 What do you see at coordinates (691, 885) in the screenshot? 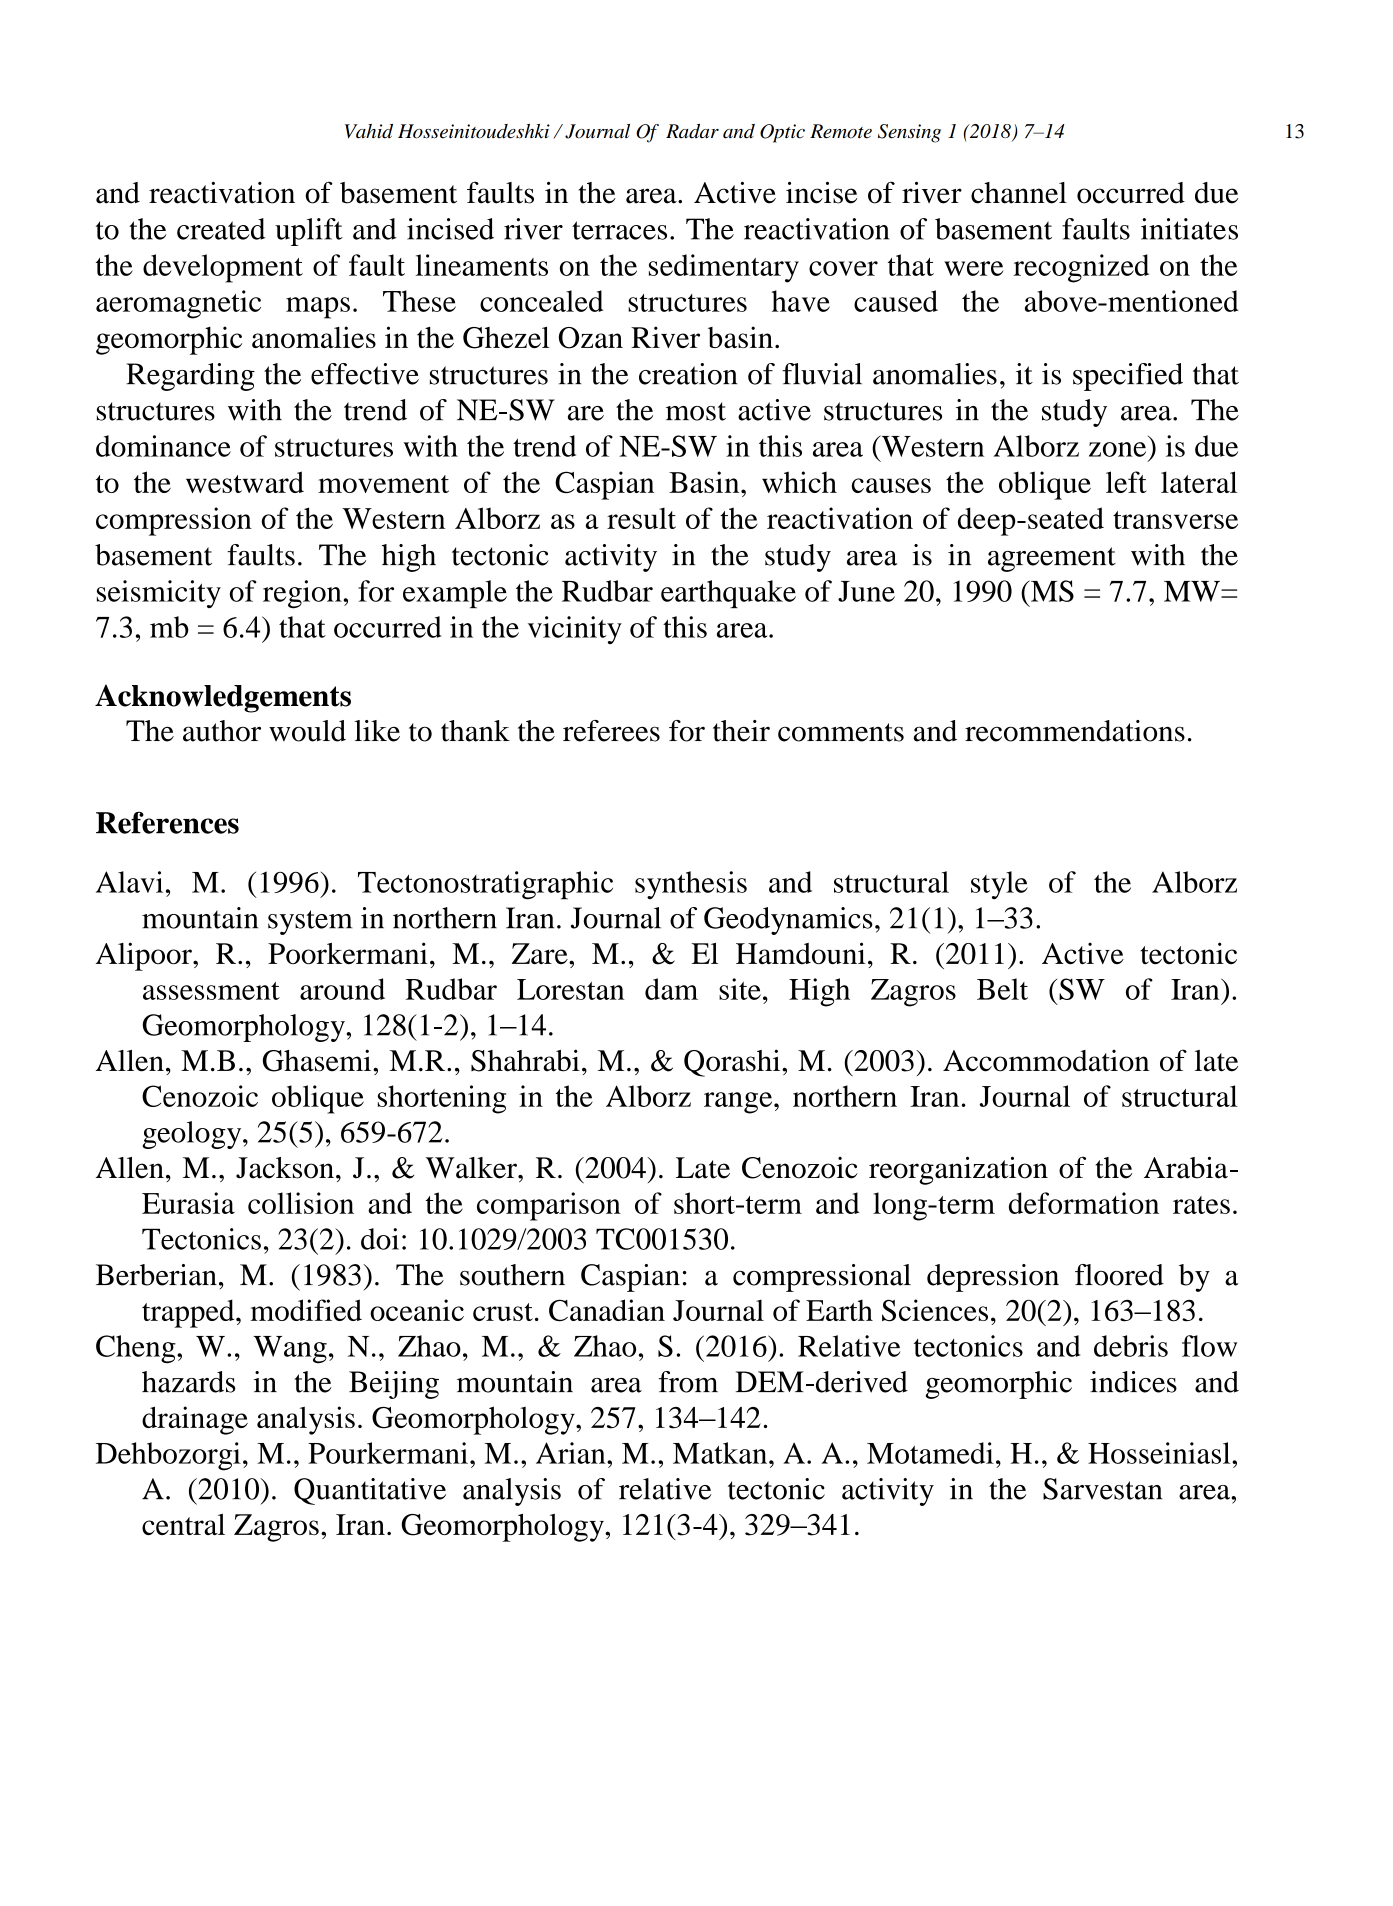
I see `synthesis` at bounding box center [691, 885].
